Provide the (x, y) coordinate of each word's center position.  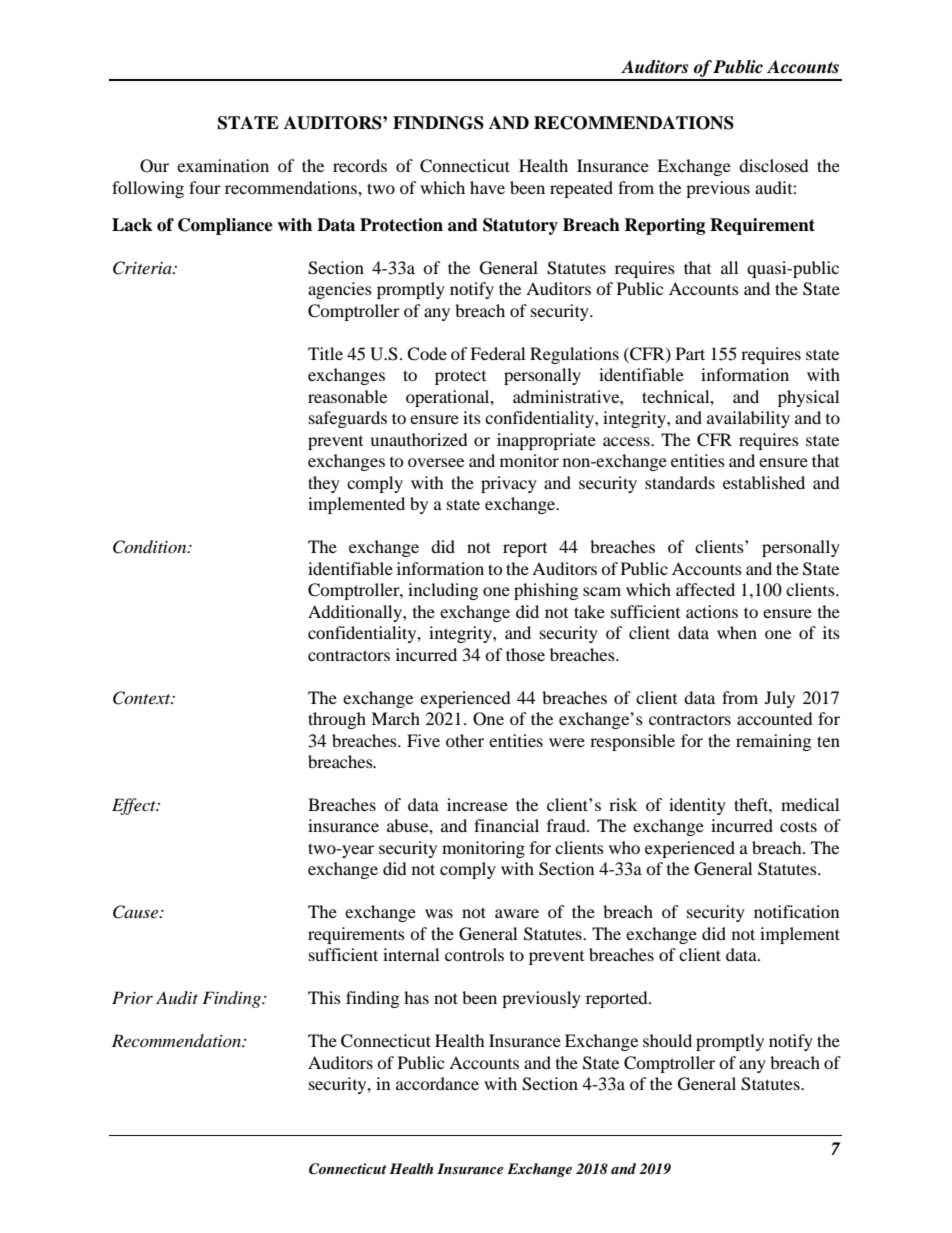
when (737, 632)
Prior (132, 997)
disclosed (774, 165)
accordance (437, 1083)
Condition (151, 547)
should (667, 1040)
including (443, 591)
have (487, 187)
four (205, 187)
